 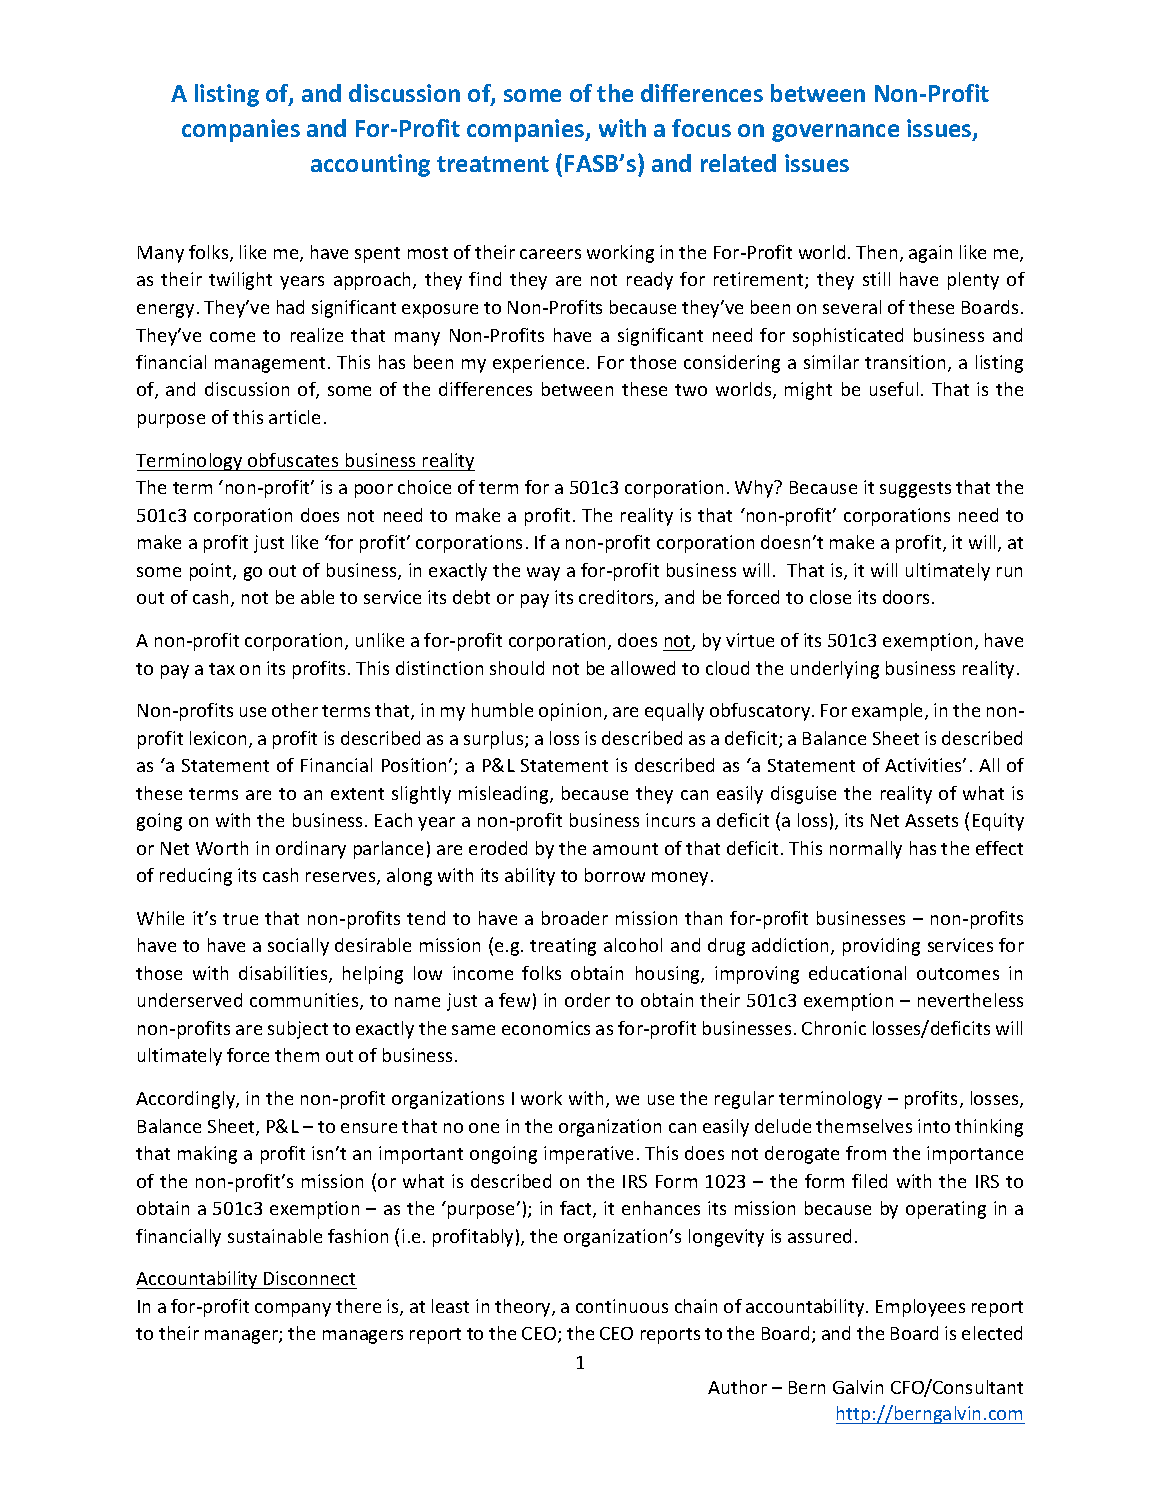 What do you see at coordinates (920, 1308) in the page?
I see `Employees` at bounding box center [920, 1308].
